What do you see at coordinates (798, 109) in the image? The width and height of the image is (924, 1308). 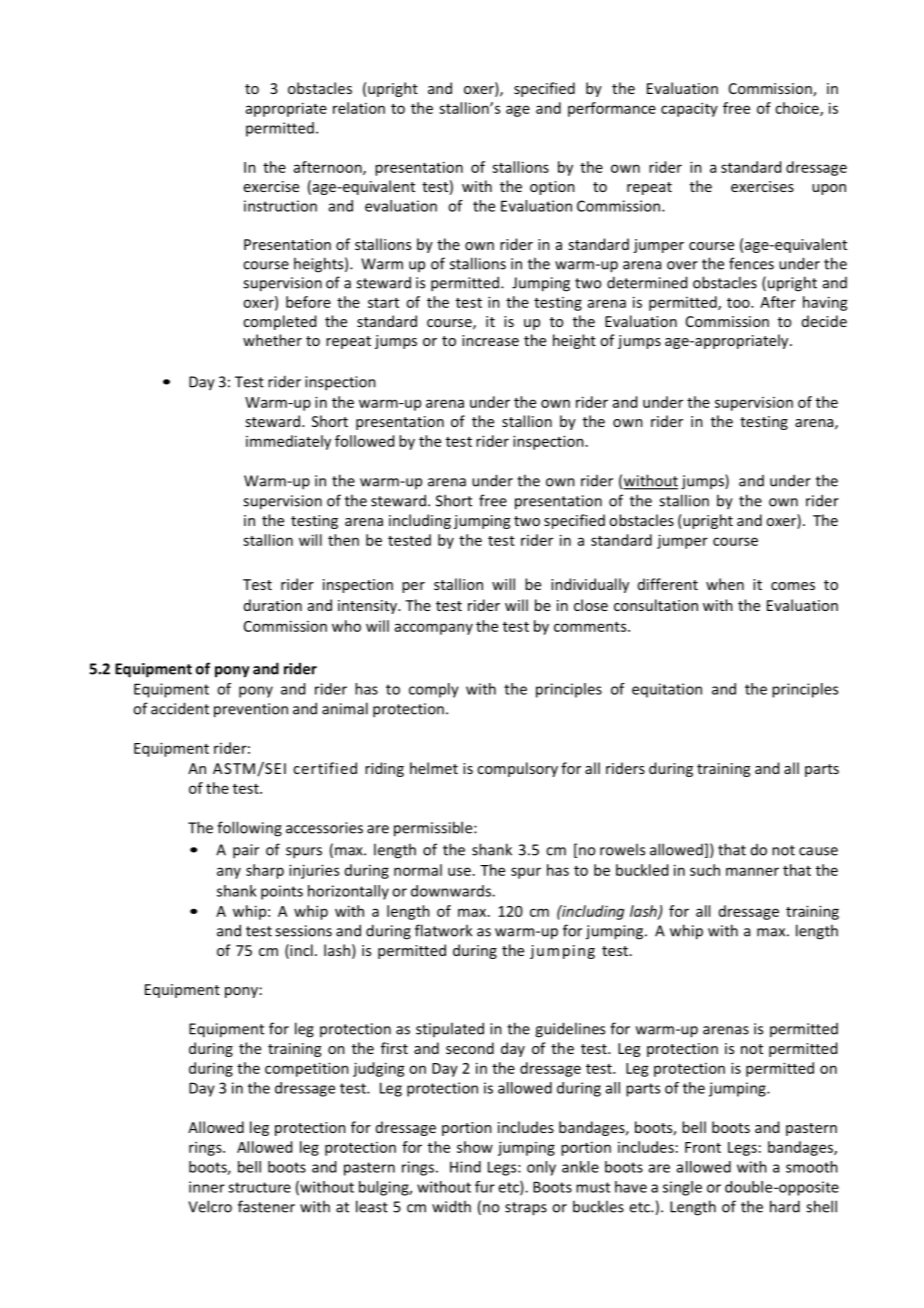 I see `choice` at bounding box center [798, 109].
